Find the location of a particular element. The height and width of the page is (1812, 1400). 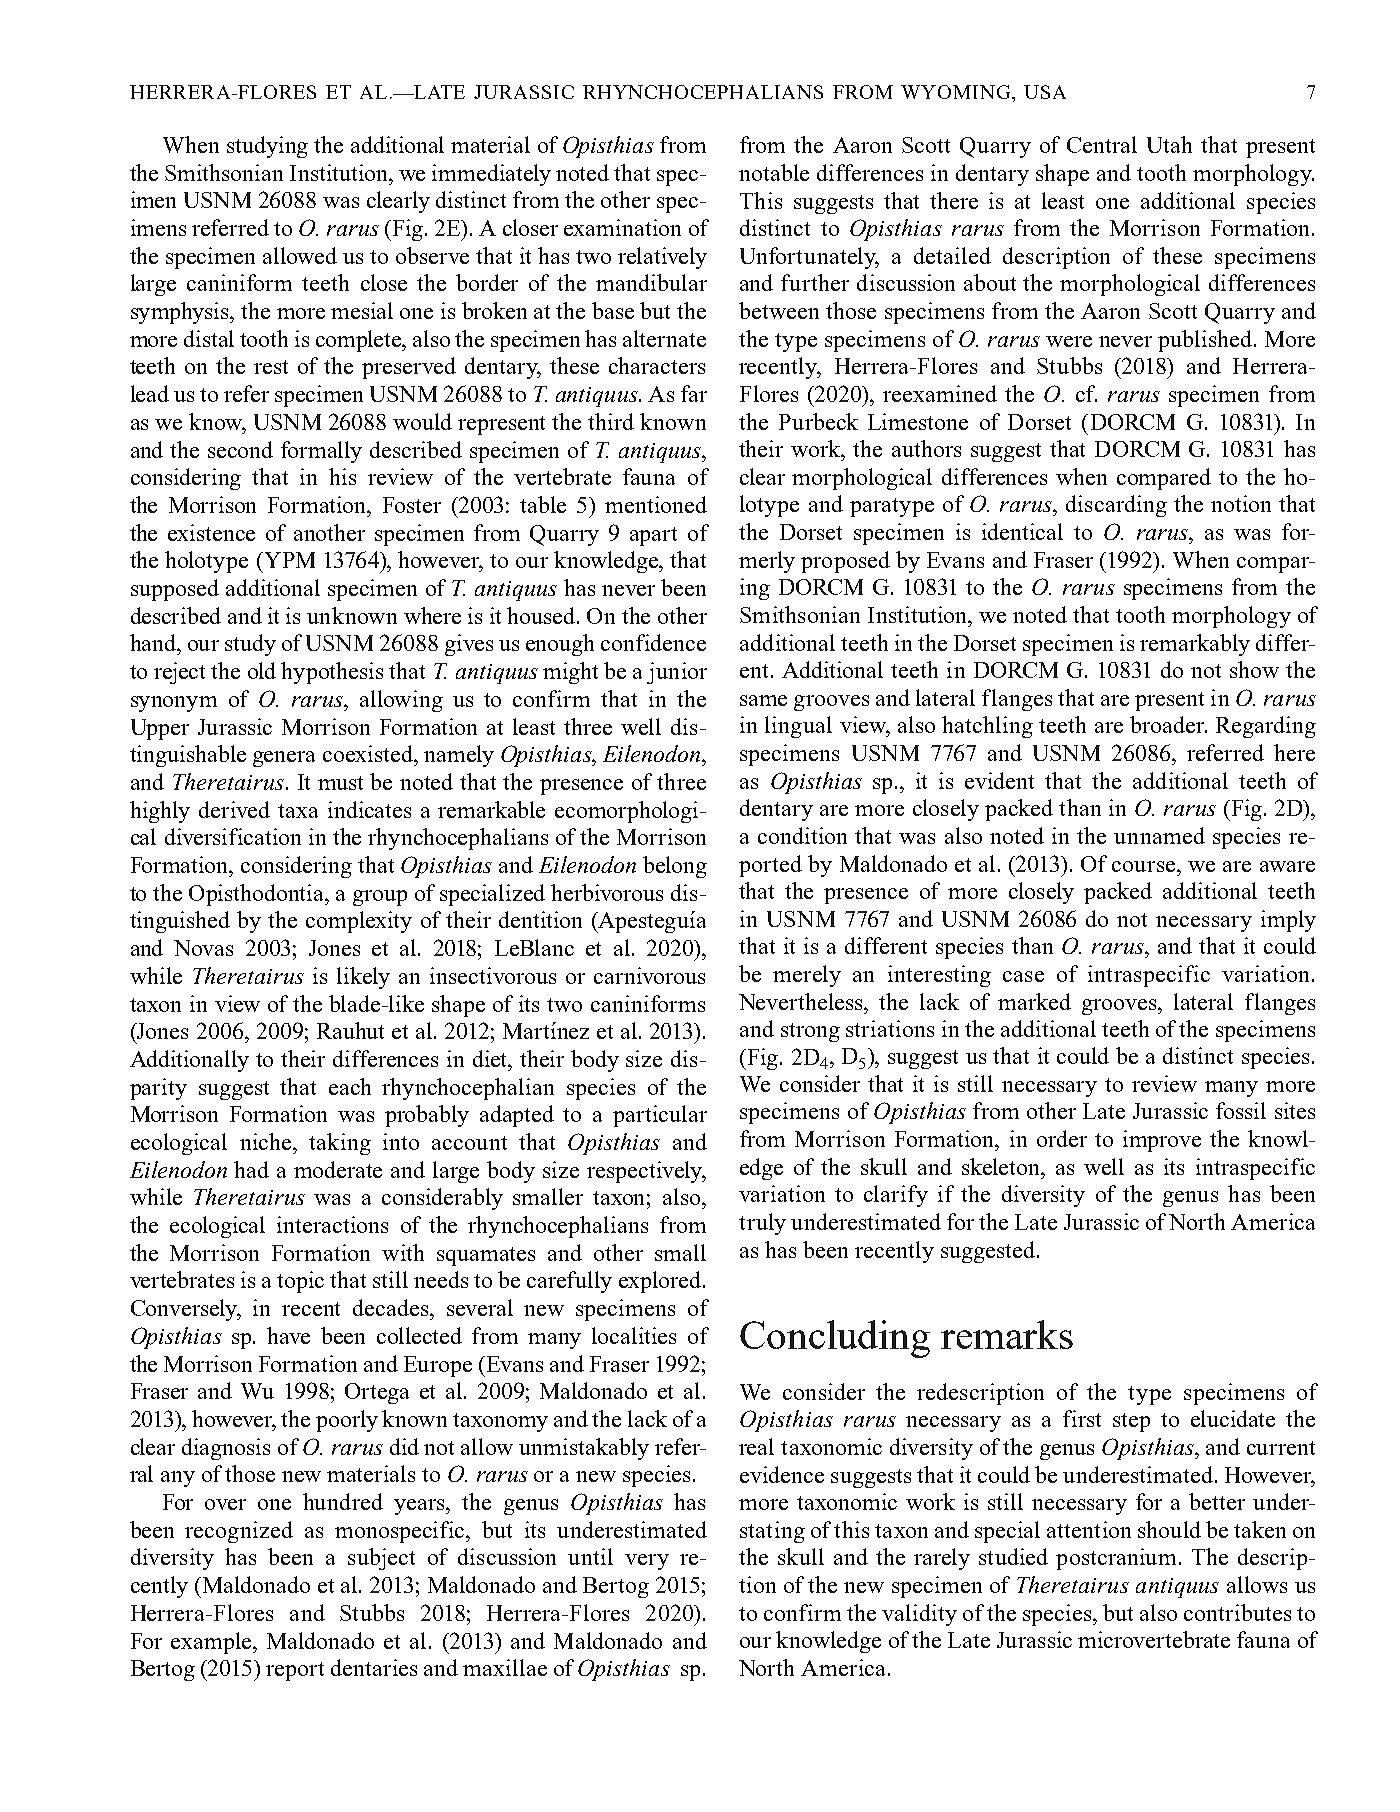

discarding is located at coordinates (1116, 506).
